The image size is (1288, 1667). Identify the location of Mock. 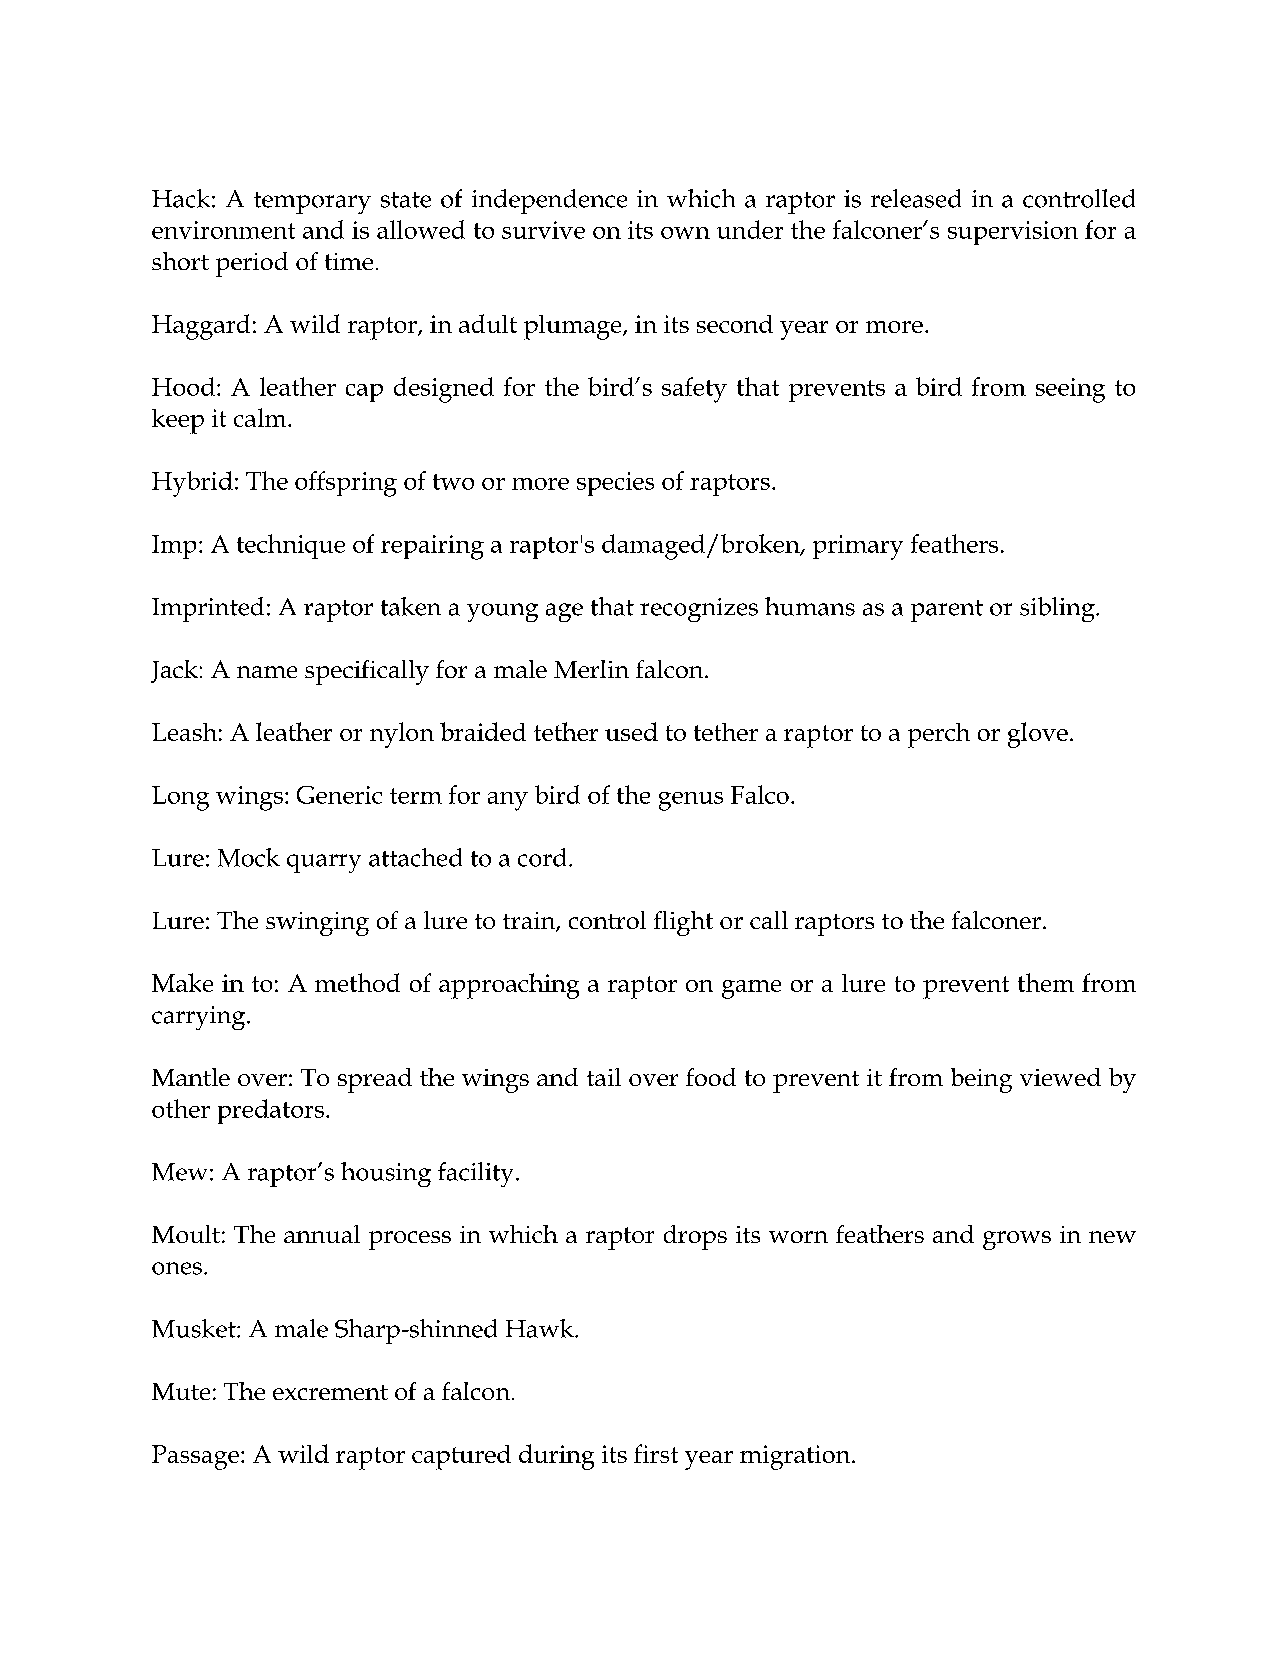
(249, 857).
